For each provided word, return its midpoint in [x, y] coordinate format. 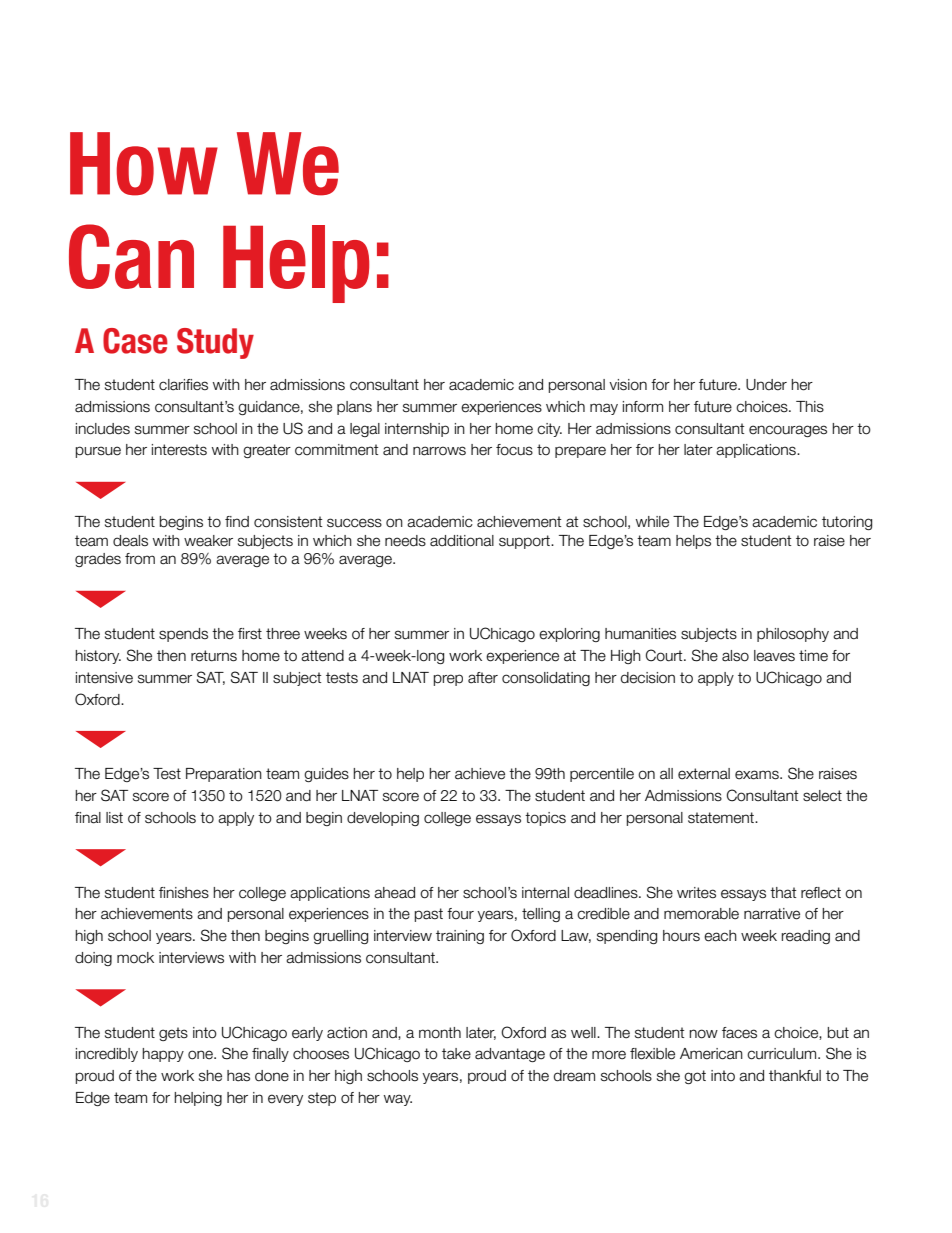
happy [163, 1055]
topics [545, 819]
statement [722, 818]
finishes [184, 893]
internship [417, 430]
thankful [795, 1076]
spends [183, 635]
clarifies [183, 385]
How [144, 164]
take [456, 1054]
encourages [788, 431]
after [483, 678]
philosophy [793, 635]
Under [766, 385]
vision [628, 385]
